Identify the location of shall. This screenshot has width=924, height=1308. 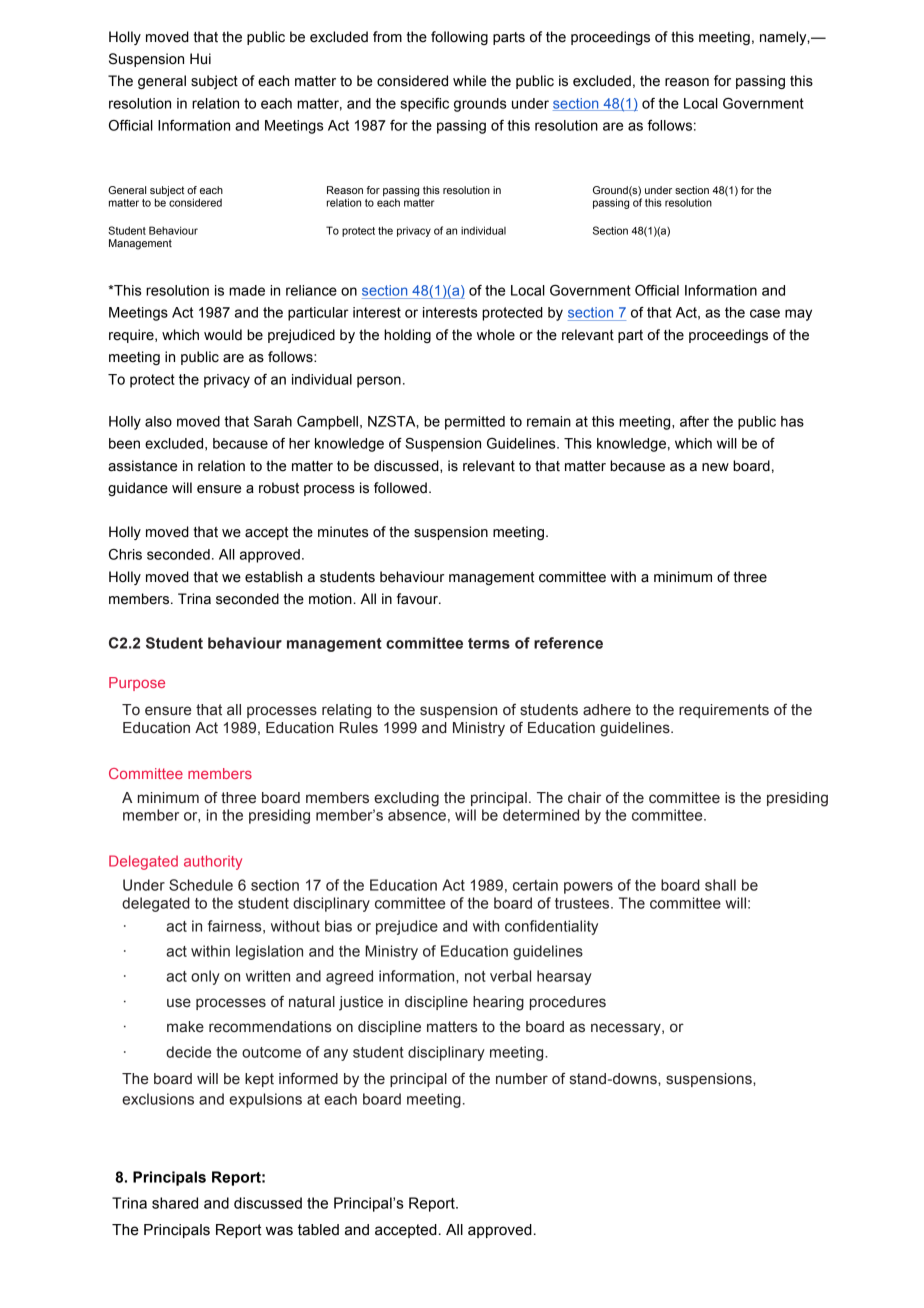
(720, 885).
